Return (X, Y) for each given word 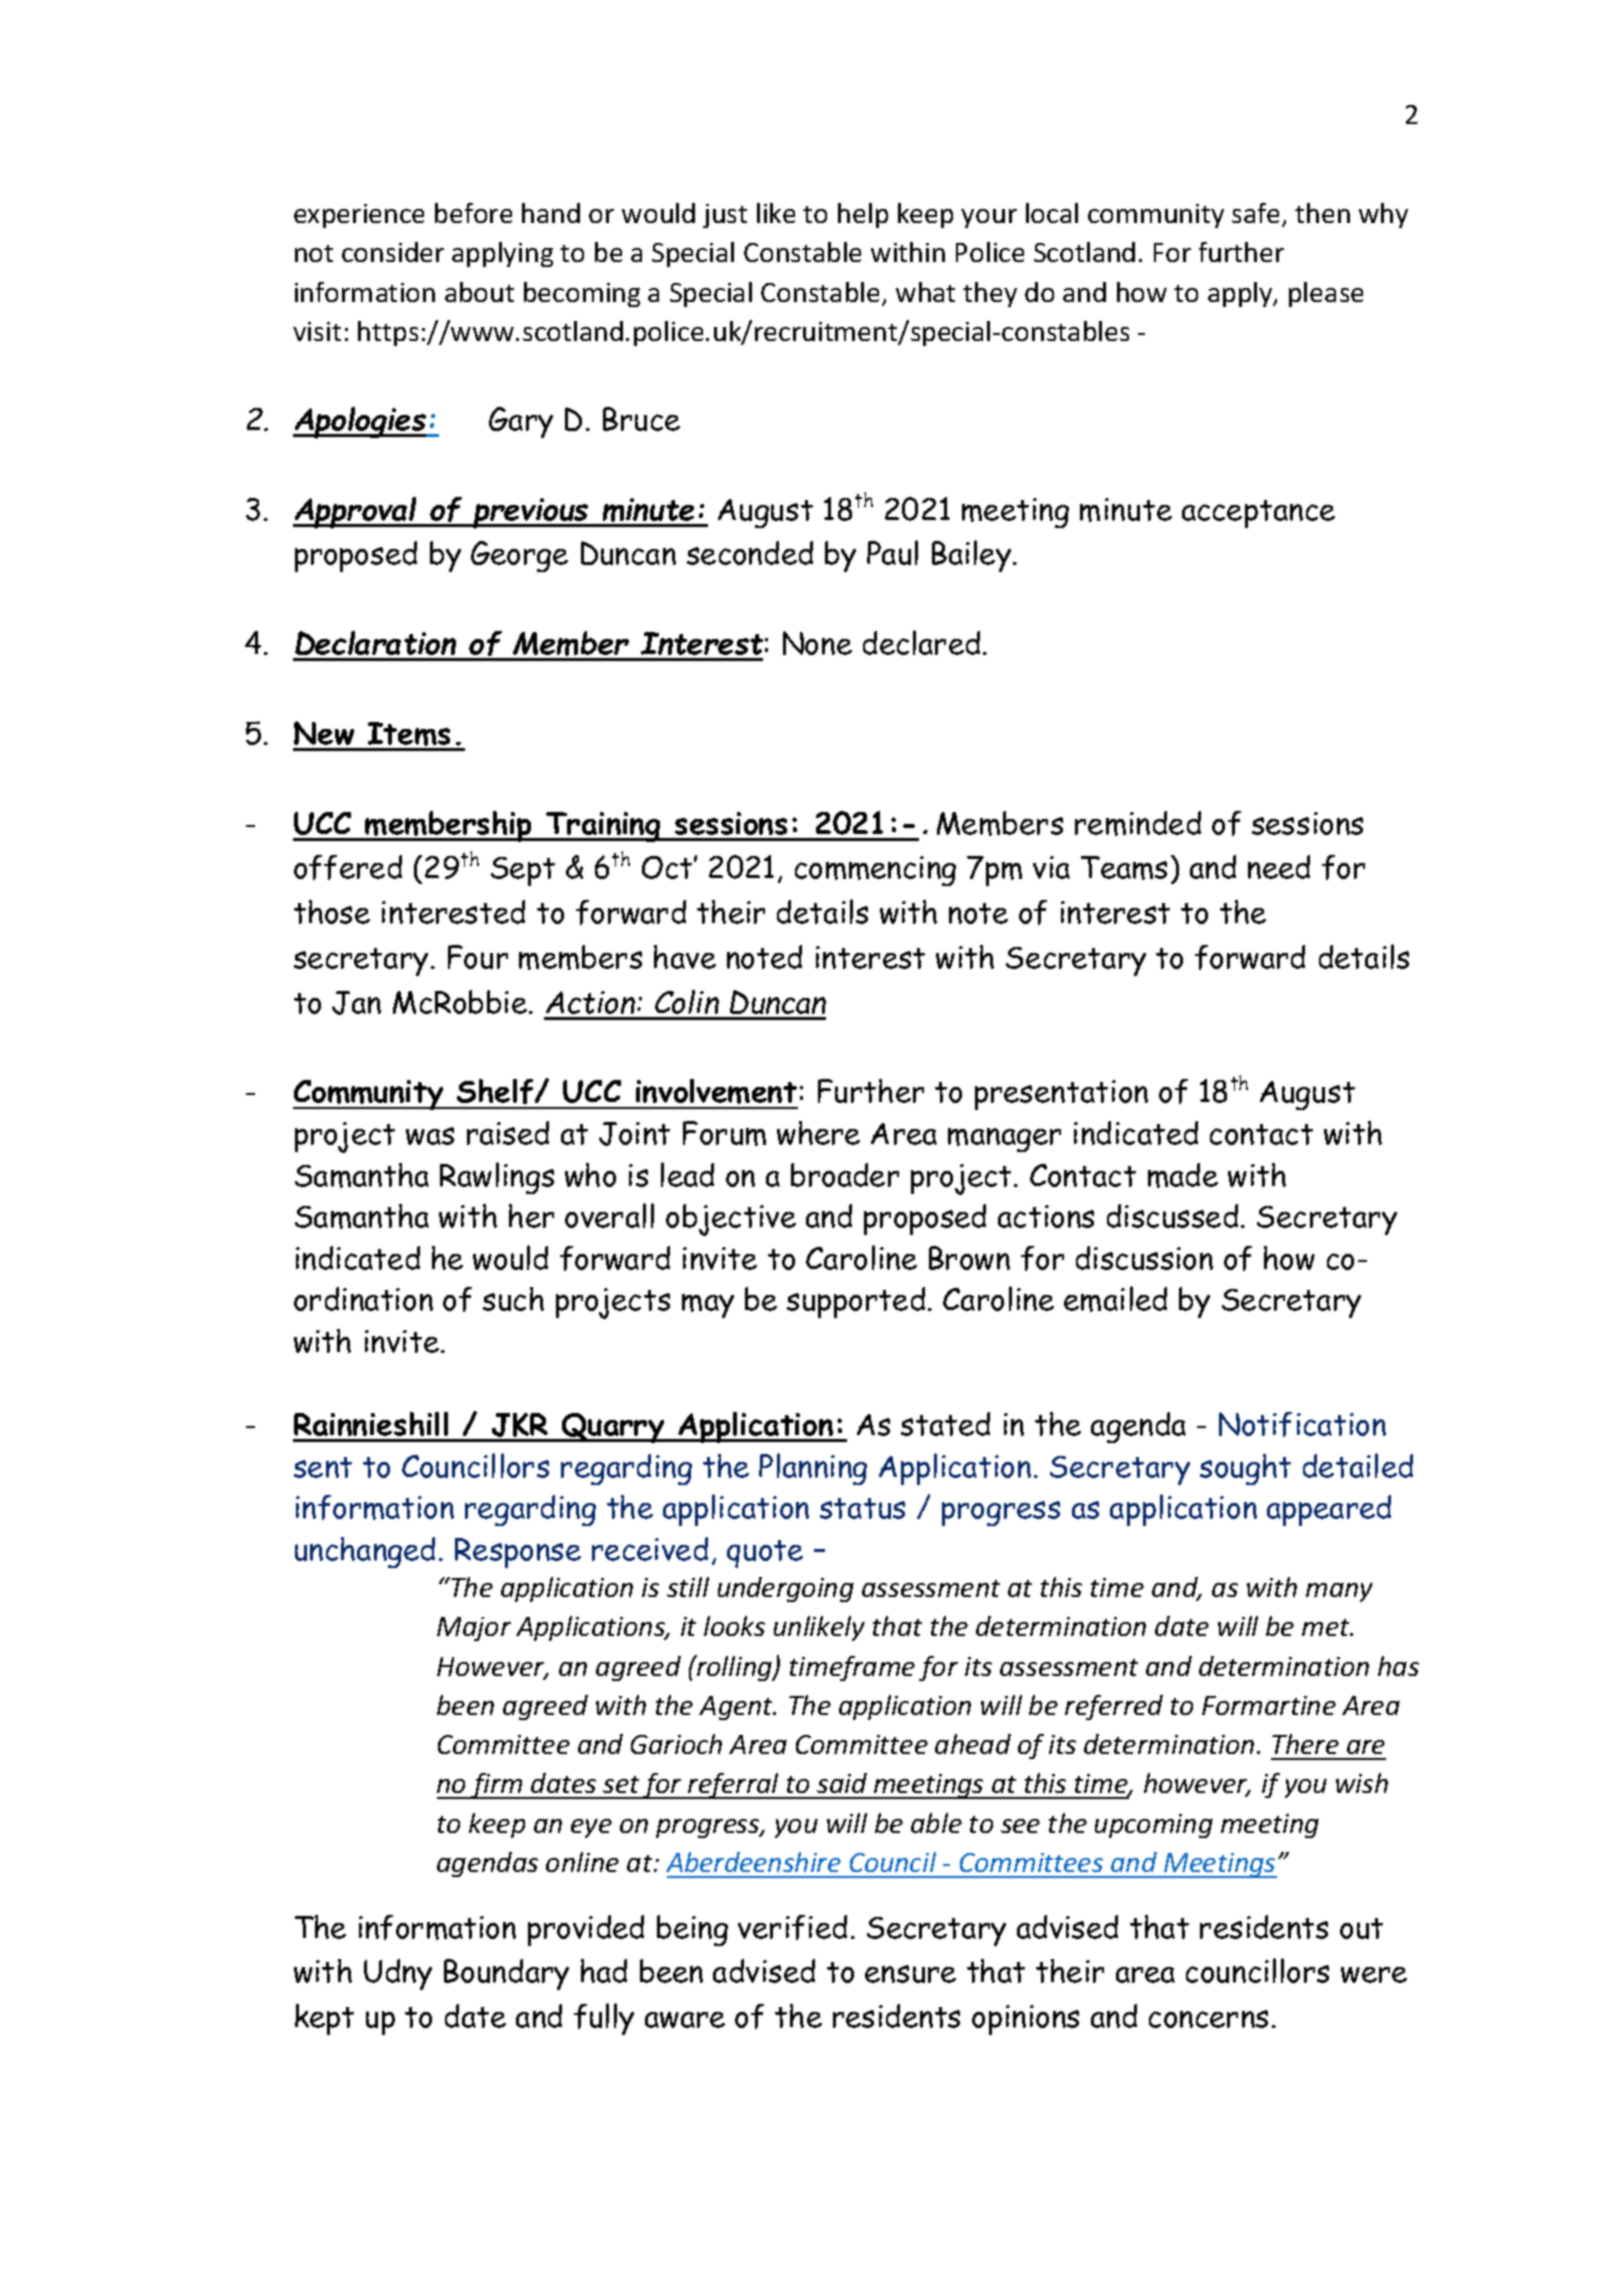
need (1279, 867)
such (513, 1299)
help (863, 215)
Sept (523, 871)
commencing (875, 871)
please (1326, 294)
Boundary (506, 1974)
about (479, 292)
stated (945, 1424)
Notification (1302, 1424)
